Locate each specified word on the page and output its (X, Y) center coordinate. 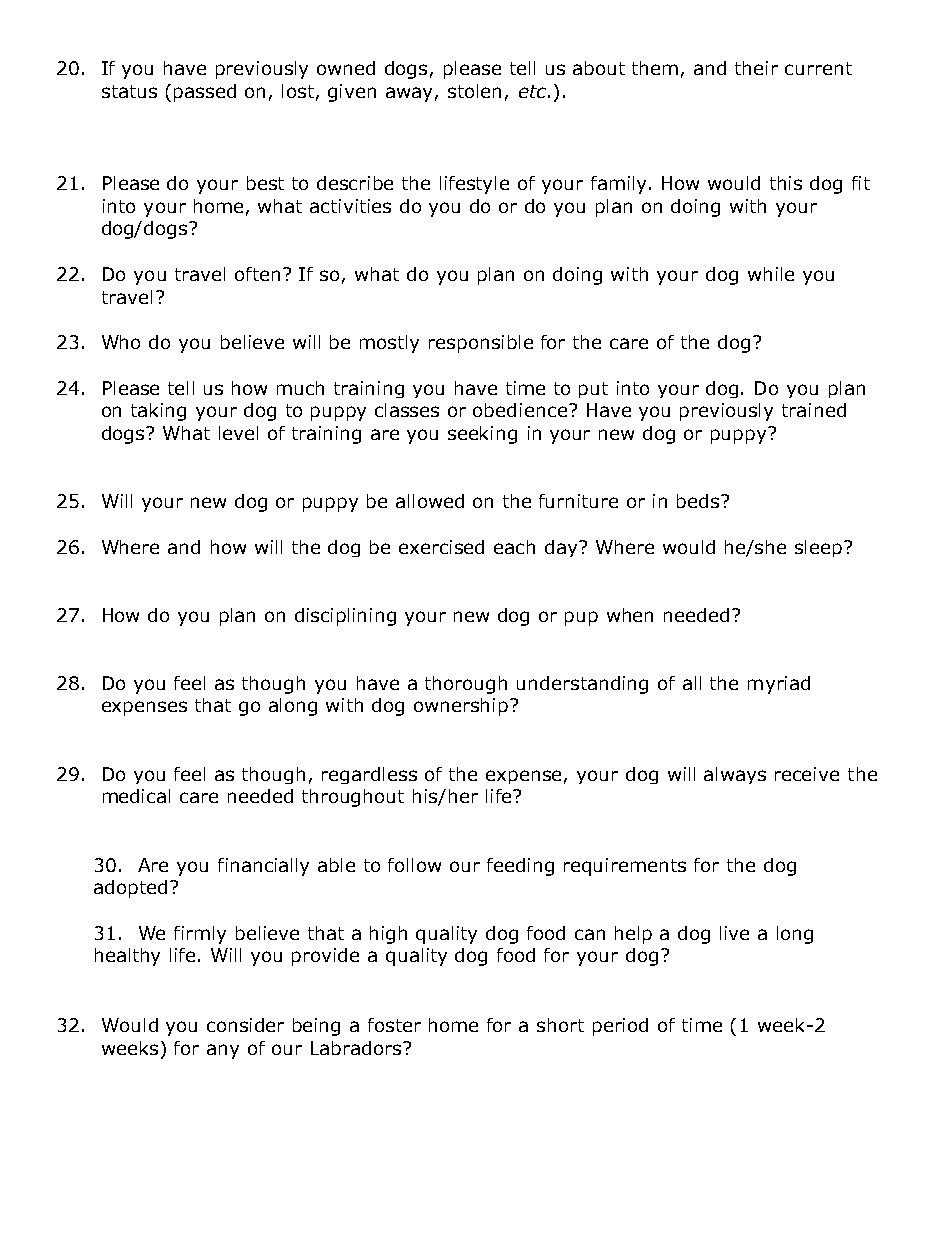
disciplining (345, 617)
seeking (482, 435)
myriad (779, 685)
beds (699, 501)
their (756, 68)
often (257, 274)
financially (263, 867)
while (771, 274)
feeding (520, 867)
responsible (481, 344)
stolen (474, 91)
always (735, 775)
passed (205, 93)
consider (245, 1025)
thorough (466, 685)
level (238, 433)
